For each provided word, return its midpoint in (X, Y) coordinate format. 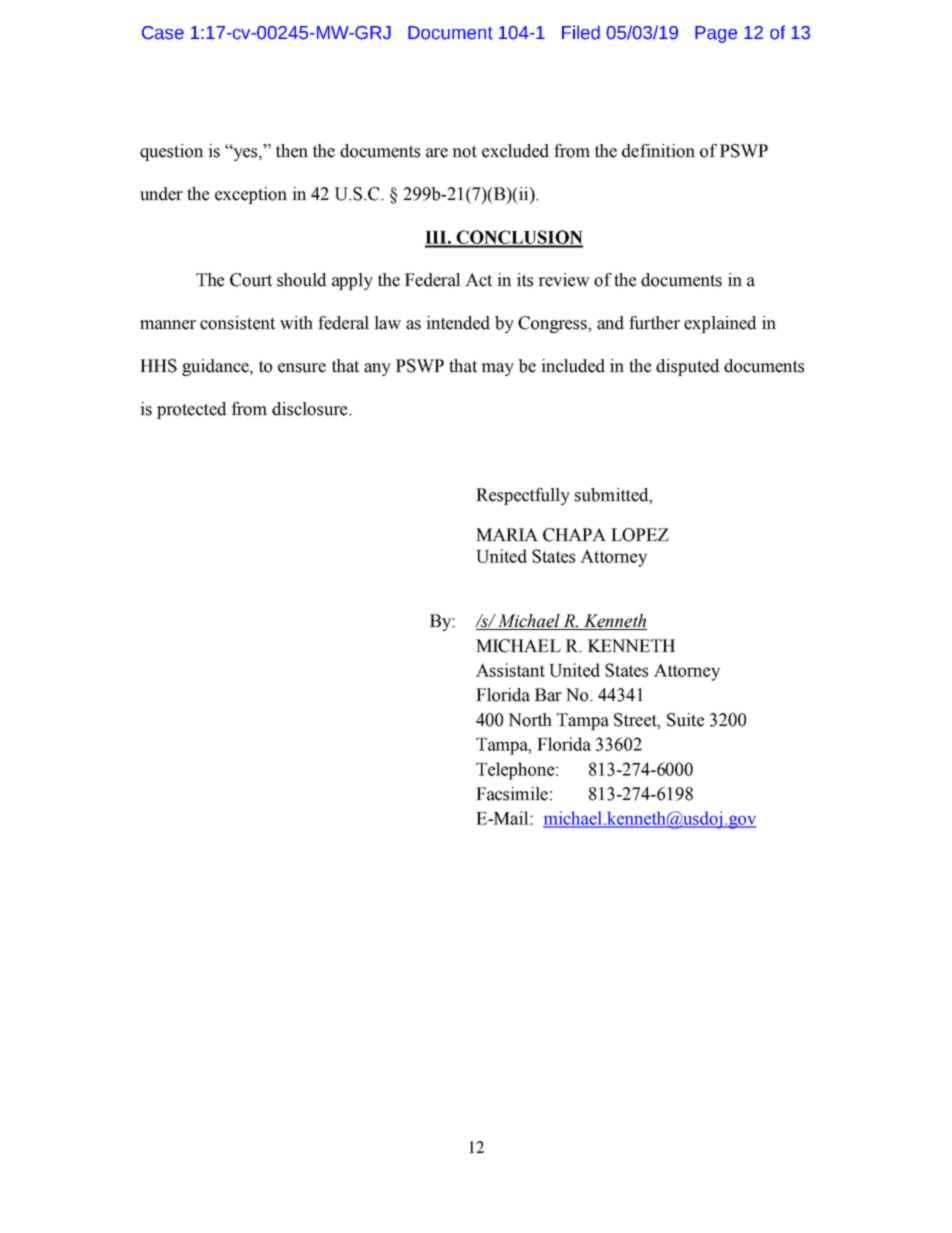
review (564, 280)
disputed (687, 367)
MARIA (507, 534)
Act (478, 280)
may (497, 369)
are (437, 153)
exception (251, 195)
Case (163, 33)
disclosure (311, 409)
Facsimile (512, 794)
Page (716, 34)
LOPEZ (640, 535)
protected (191, 410)
